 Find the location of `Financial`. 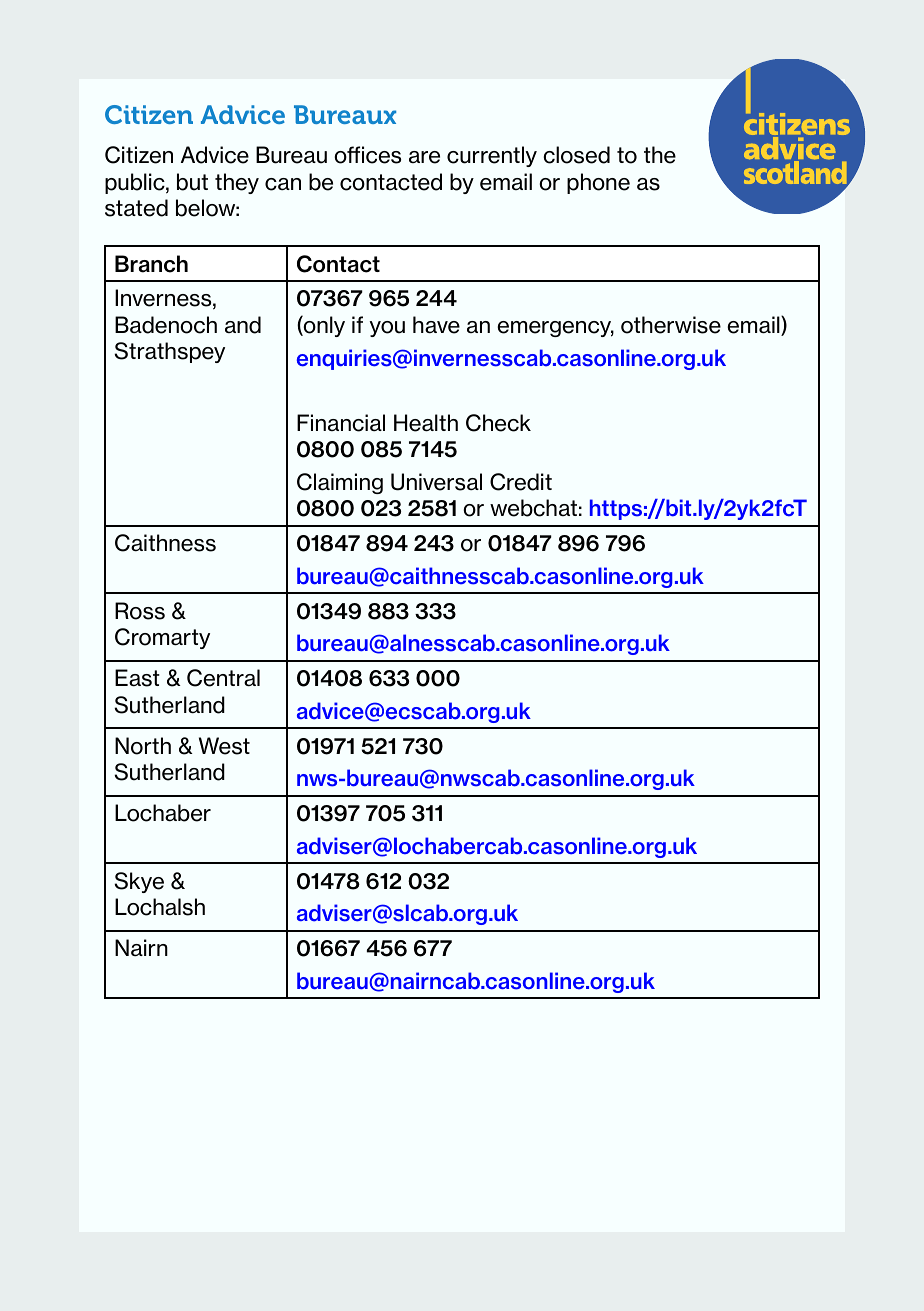

Financial is located at coordinates (341, 423).
